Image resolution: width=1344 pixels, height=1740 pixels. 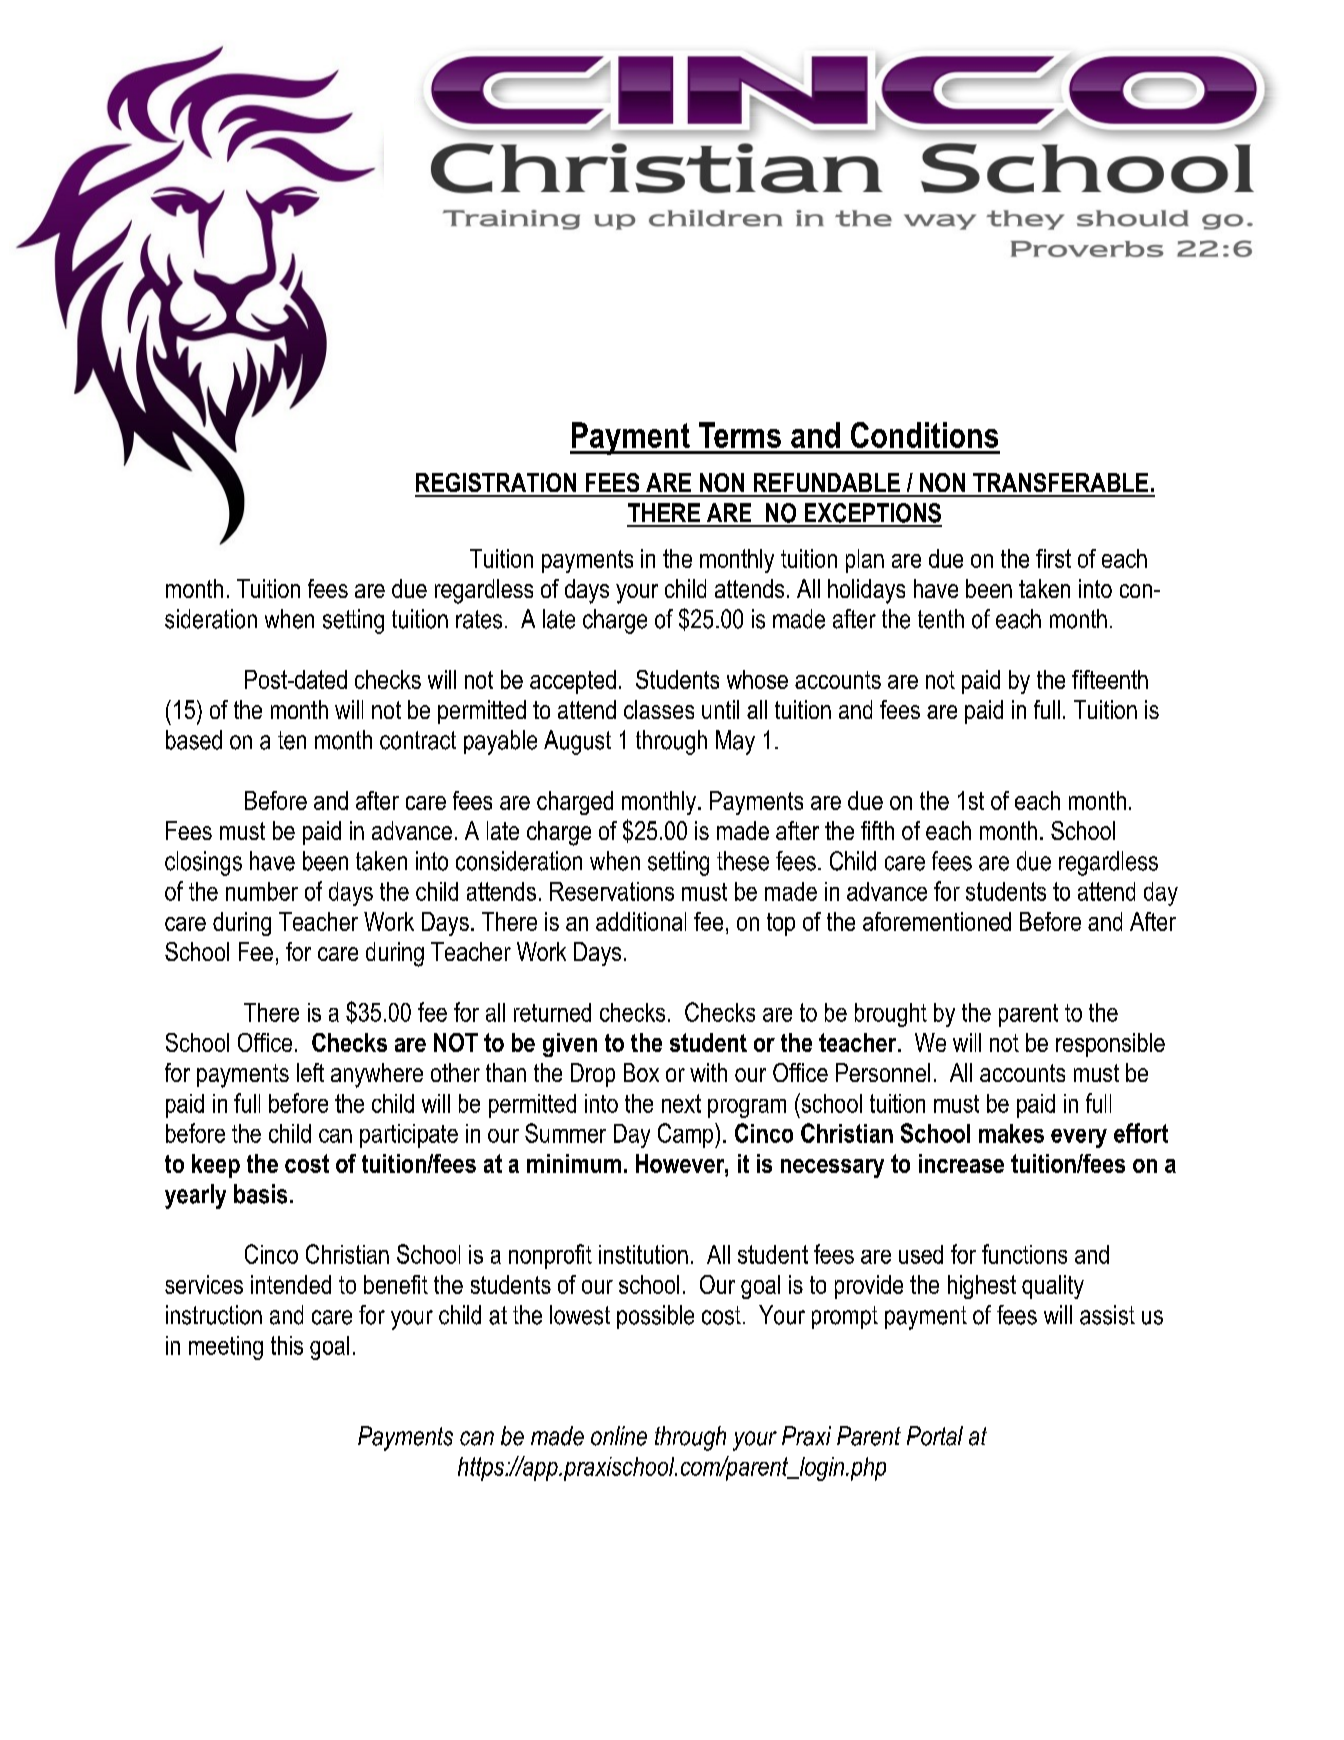 What do you see at coordinates (924, 435) in the screenshot?
I see `Conditions` at bounding box center [924, 435].
